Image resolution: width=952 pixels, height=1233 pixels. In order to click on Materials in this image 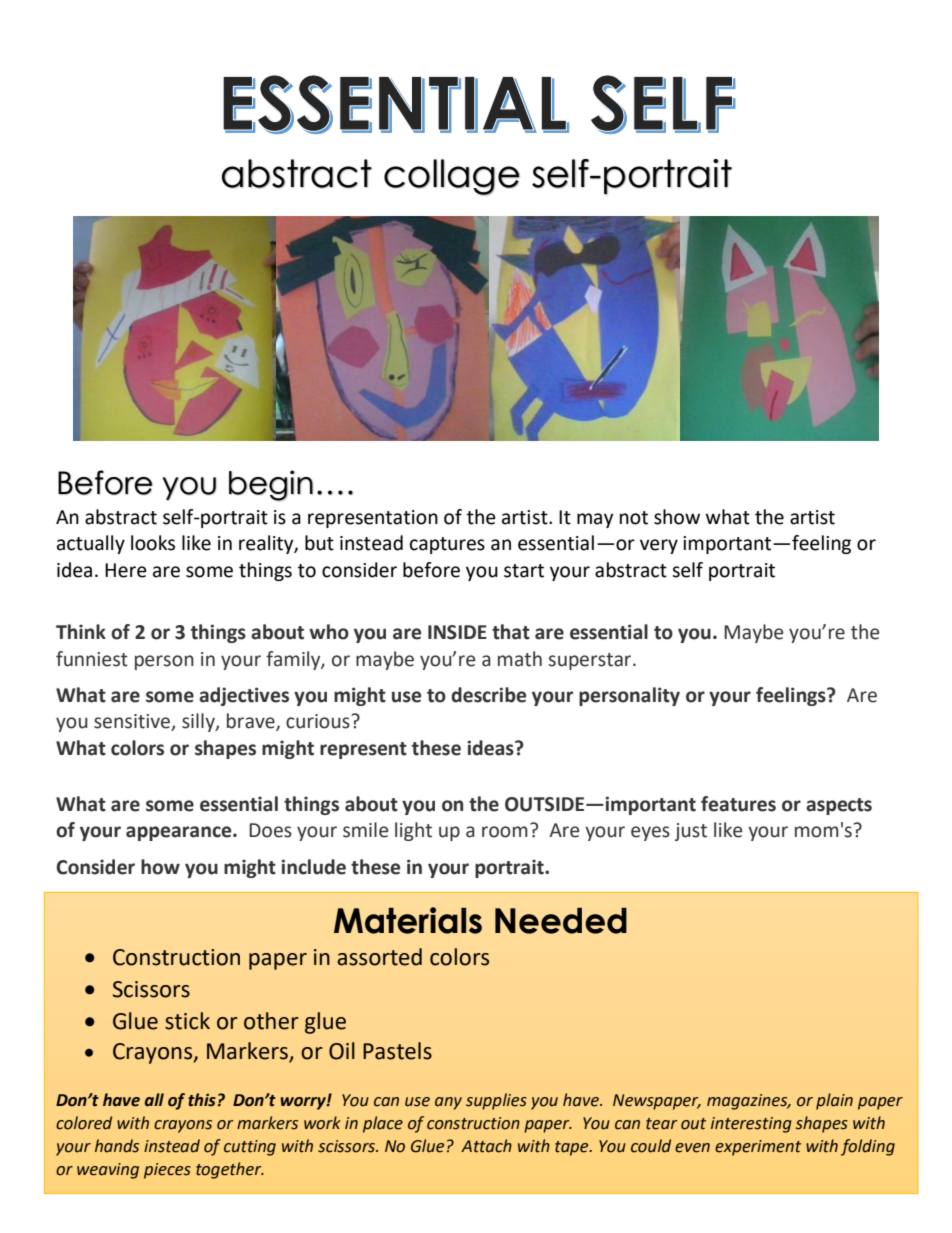, I will do `click(408, 920)`.
